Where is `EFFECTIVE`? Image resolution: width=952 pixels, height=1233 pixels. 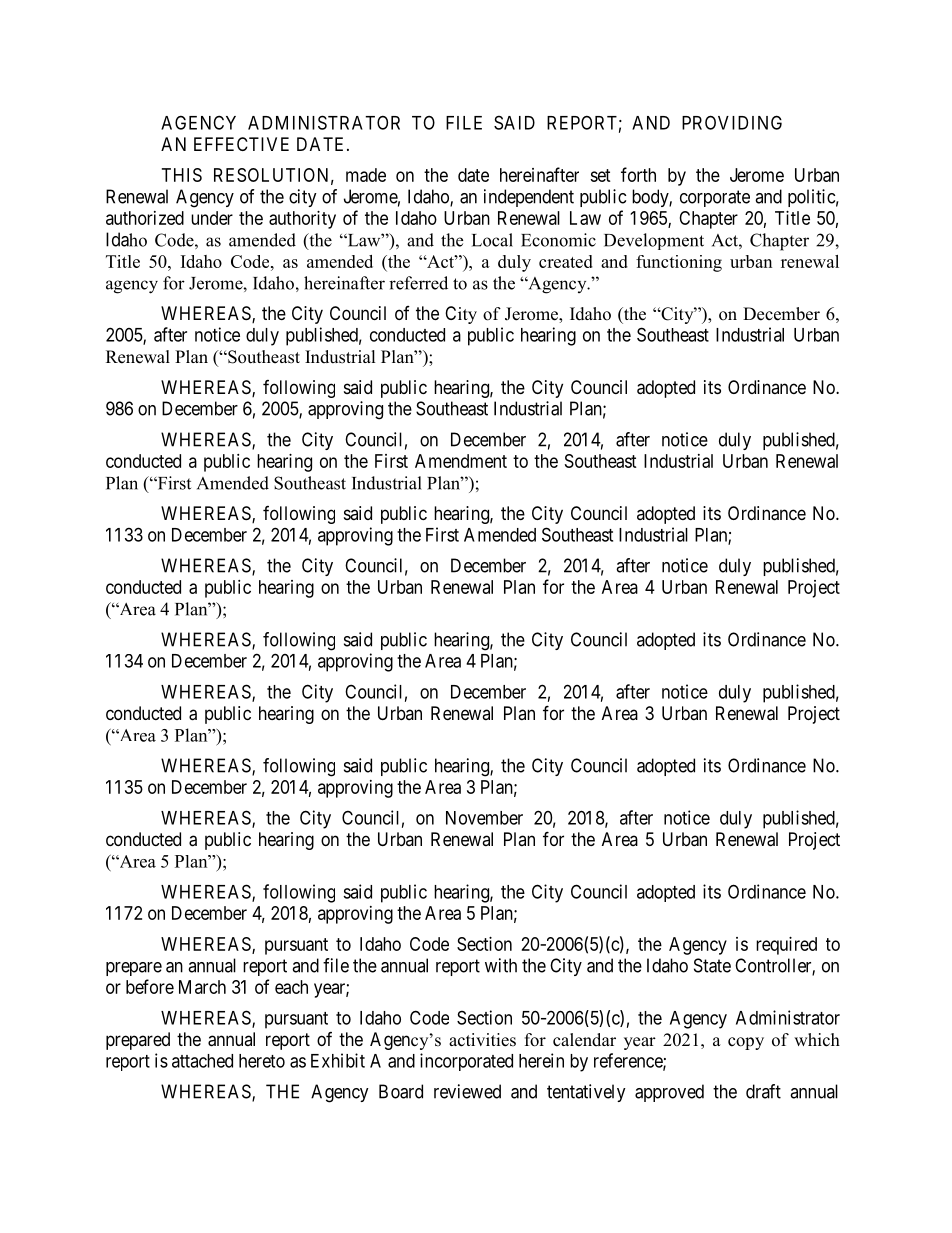 EFFECTIVE is located at coordinates (241, 144).
